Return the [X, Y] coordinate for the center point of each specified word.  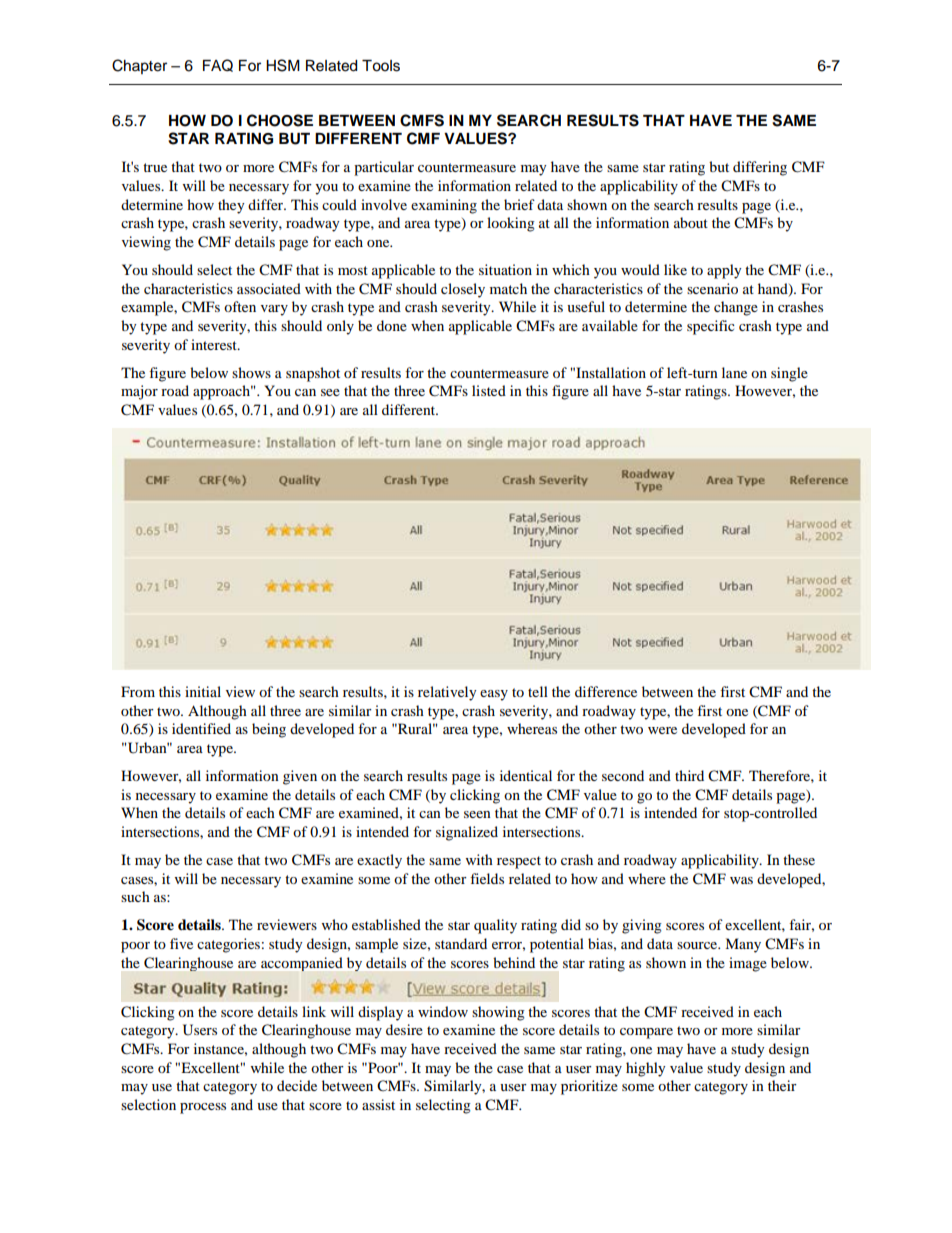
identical [526, 775]
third [689, 775]
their [782, 1085]
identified [201, 728]
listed [489, 390]
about [691, 222]
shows [251, 372]
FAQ [218, 65]
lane [734, 372]
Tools [381, 66]
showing [498, 1013]
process [203, 1108]
